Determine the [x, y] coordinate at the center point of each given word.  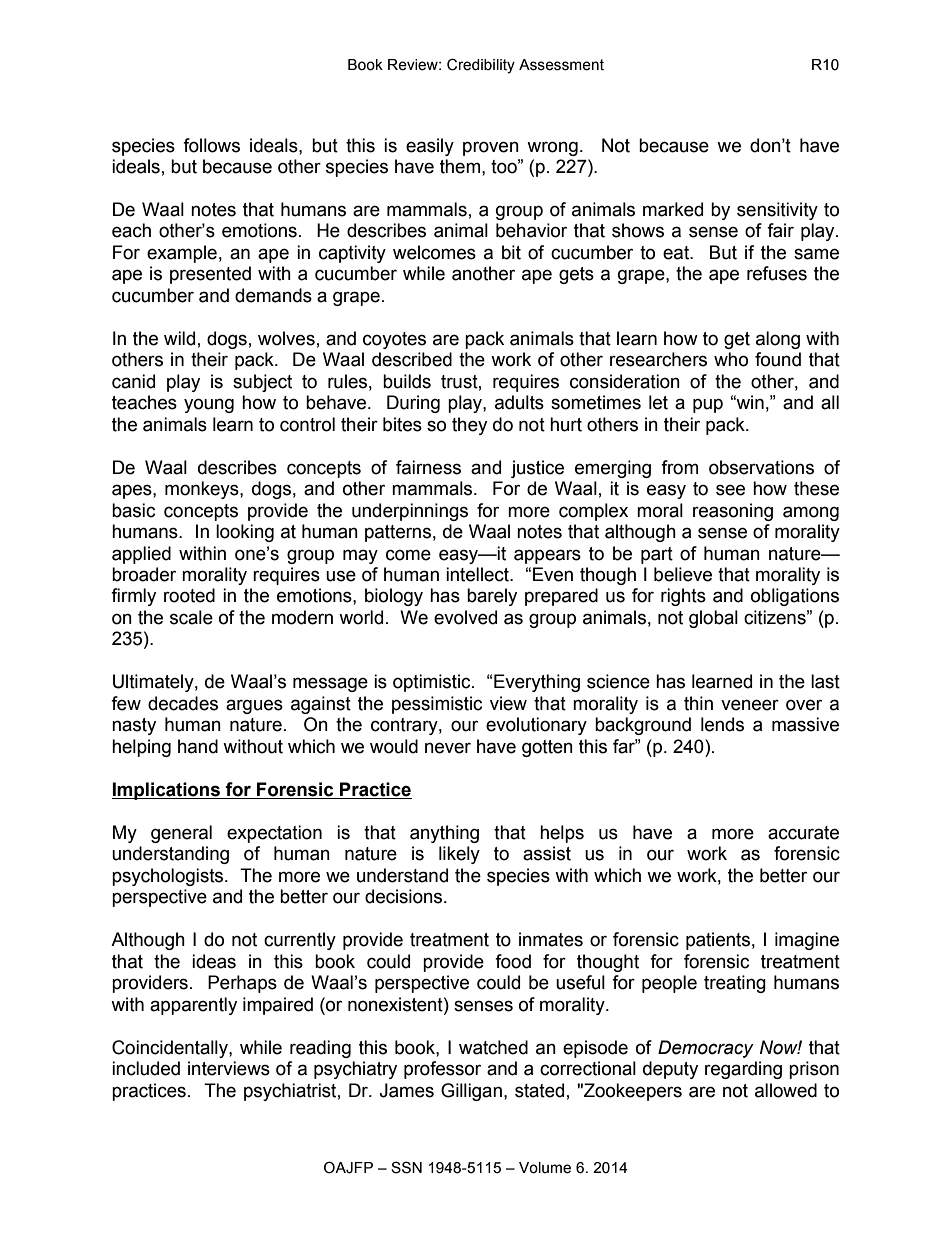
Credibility [481, 66]
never [448, 748]
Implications [167, 791]
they [469, 426]
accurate [803, 833]
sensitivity [777, 211]
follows [211, 145]
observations [761, 467]
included [146, 1068]
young [209, 405]
